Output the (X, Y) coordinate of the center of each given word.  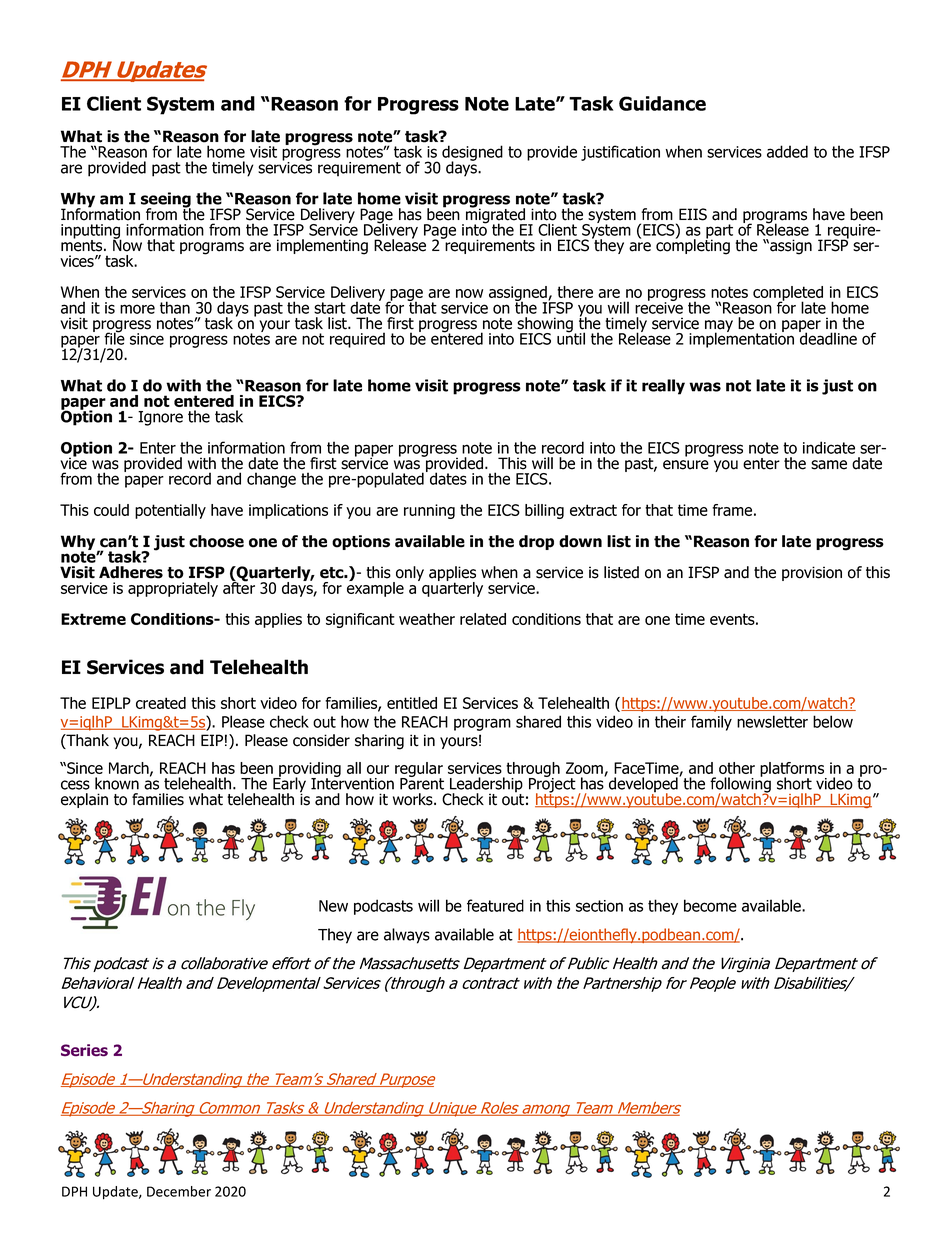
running (429, 511)
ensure (686, 465)
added (787, 151)
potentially (170, 511)
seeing (166, 201)
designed (472, 154)
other (737, 768)
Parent (422, 783)
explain (84, 800)
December (179, 1191)
